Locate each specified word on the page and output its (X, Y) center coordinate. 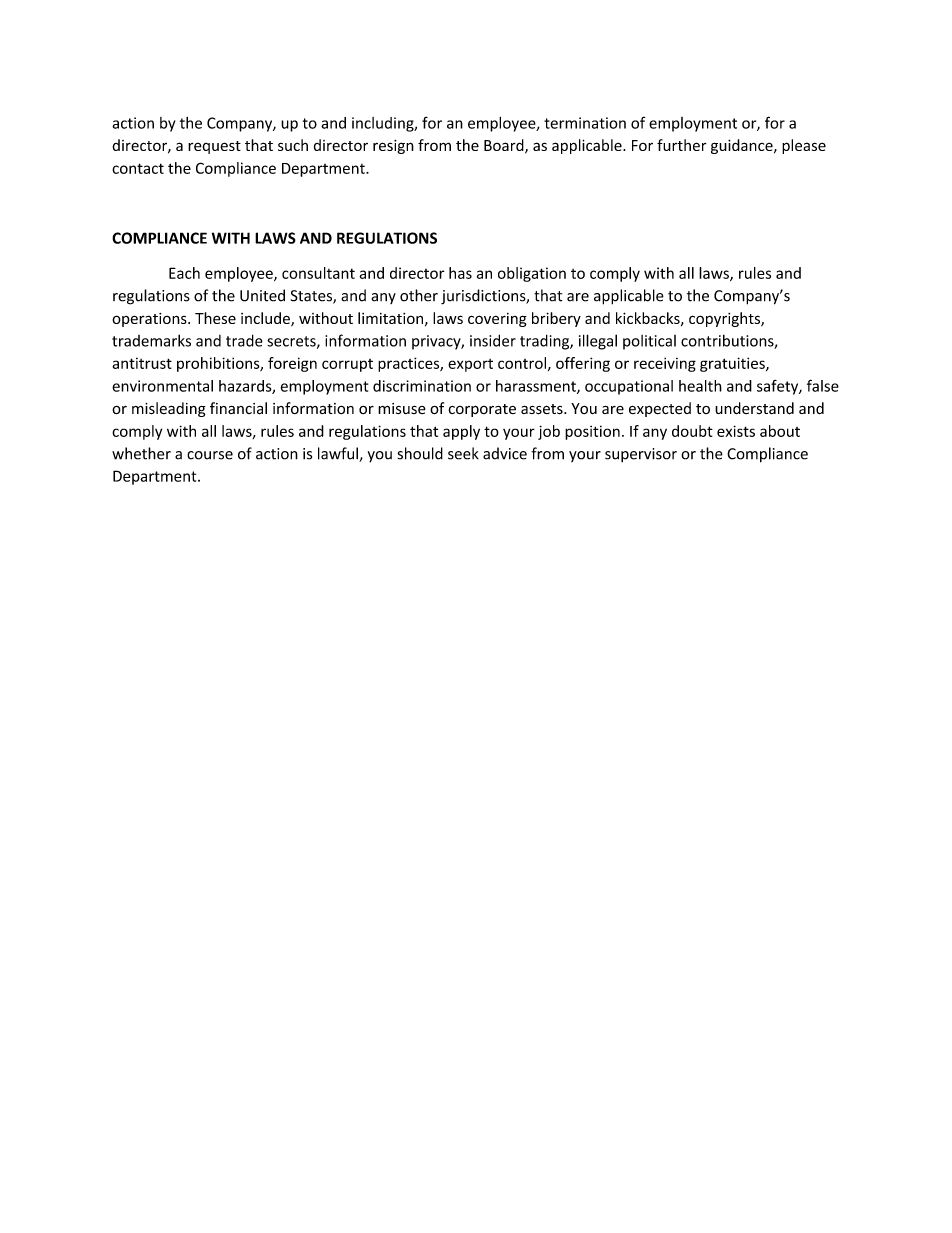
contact (138, 168)
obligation (532, 274)
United (262, 295)
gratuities (733, 364)
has (460, 273)
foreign (292, 364)
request (214, 147)
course (210, 455)
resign (393, 147)
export (470, 365)
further (682, 145)
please (804, 146)
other (419, 295)
